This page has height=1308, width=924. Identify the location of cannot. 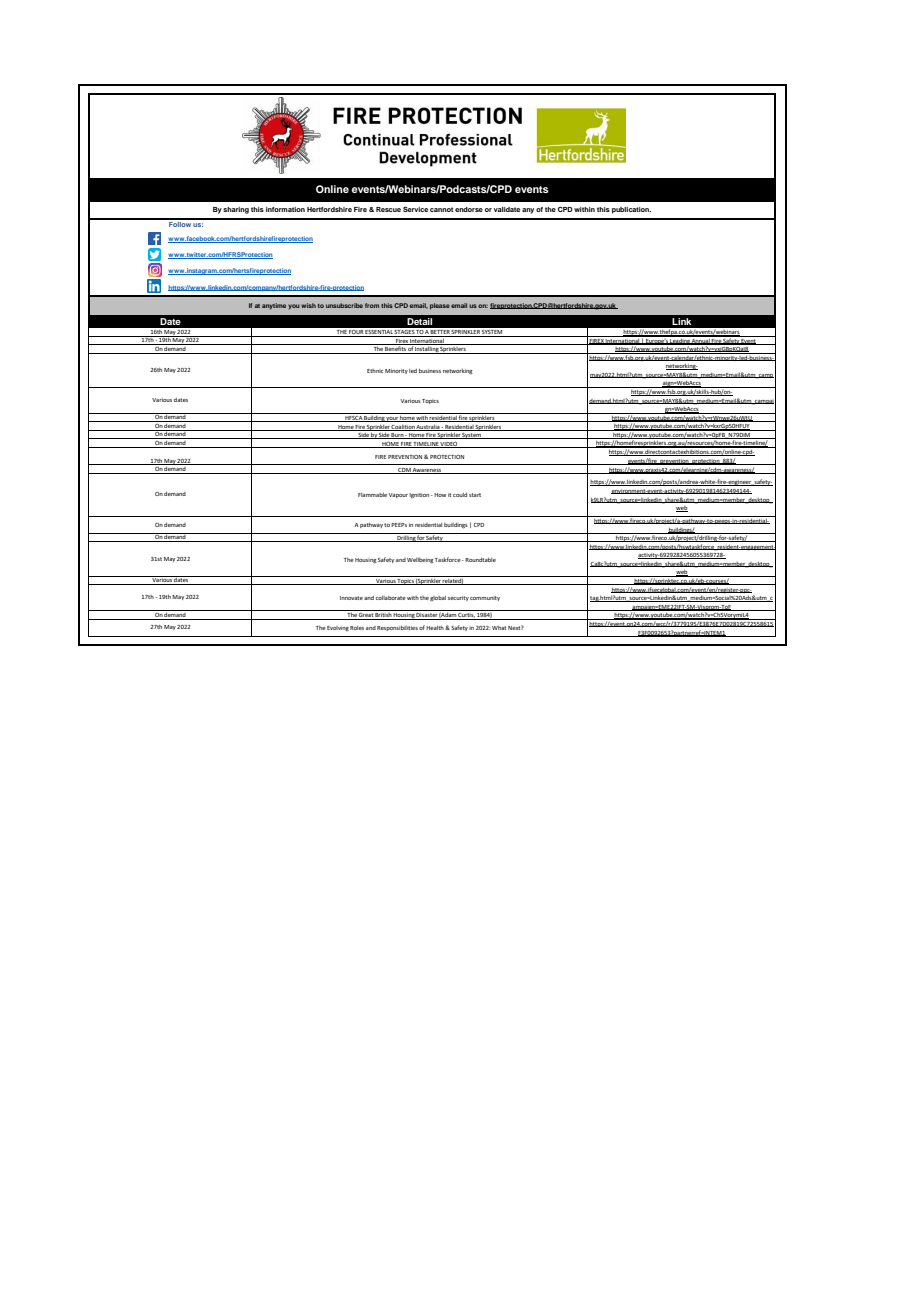
(441, 209).
